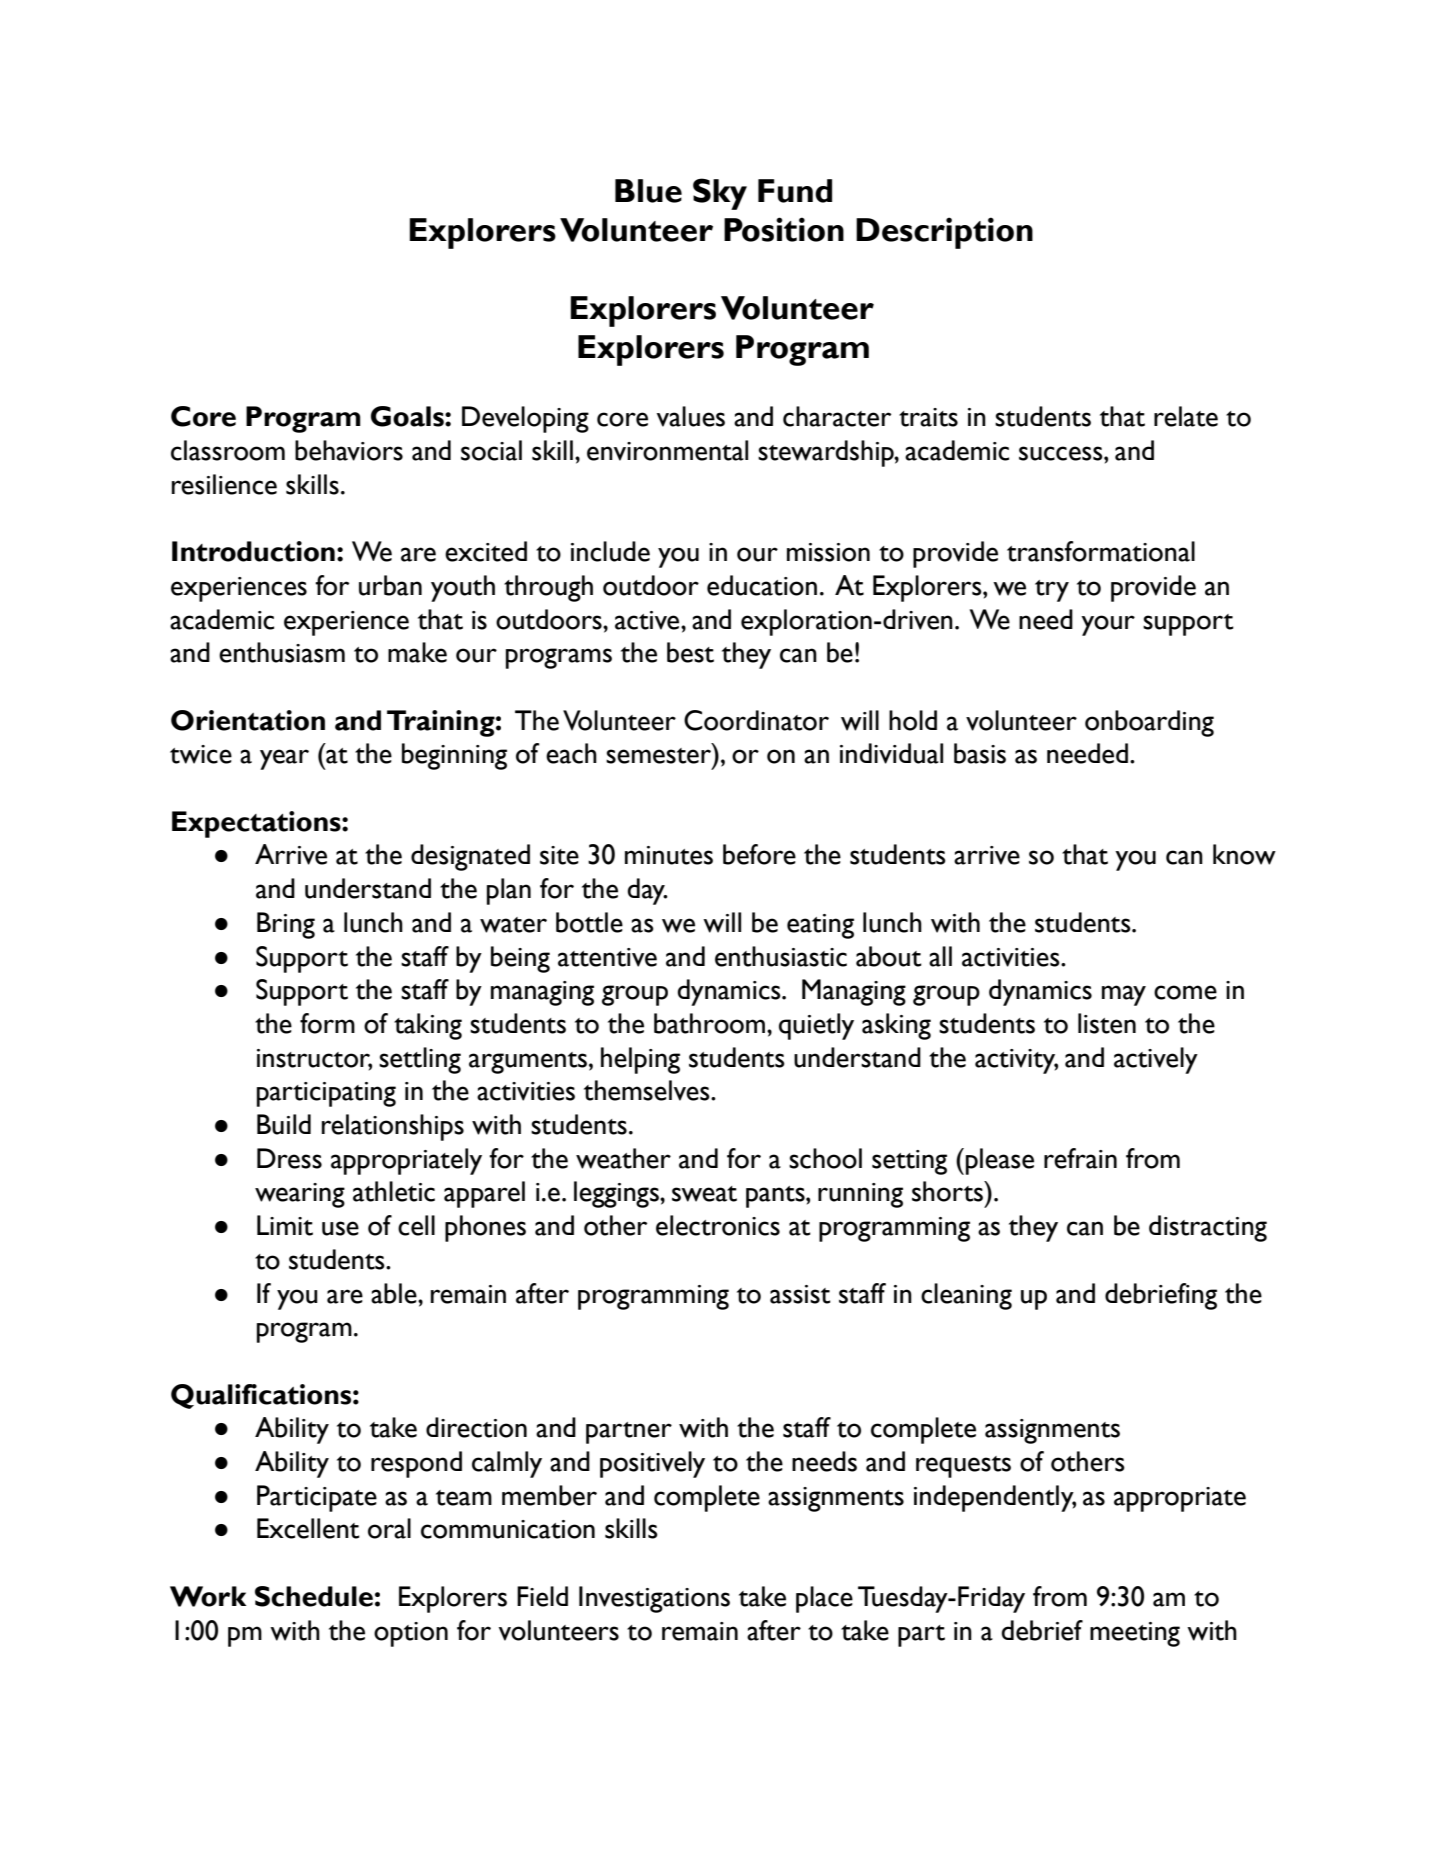  What do you see at coordinates (718, 1225) in the image?
I see `electronics` at bounding box center [718, 1225].
